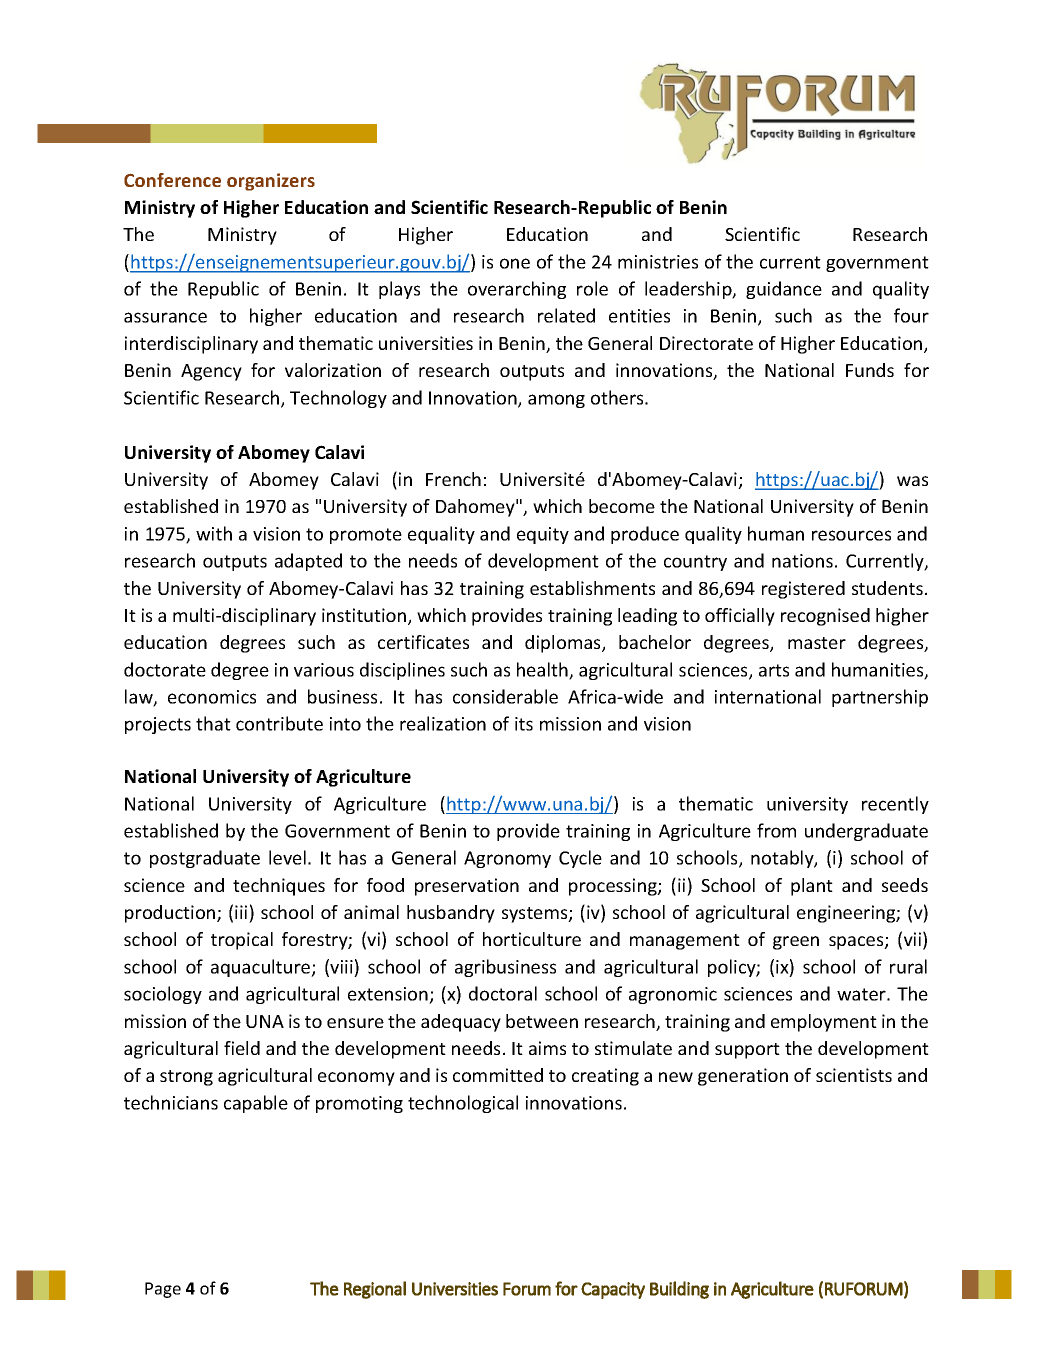 The image size is (1053, 1362). I want to click on Page, so click(163, 1290).
